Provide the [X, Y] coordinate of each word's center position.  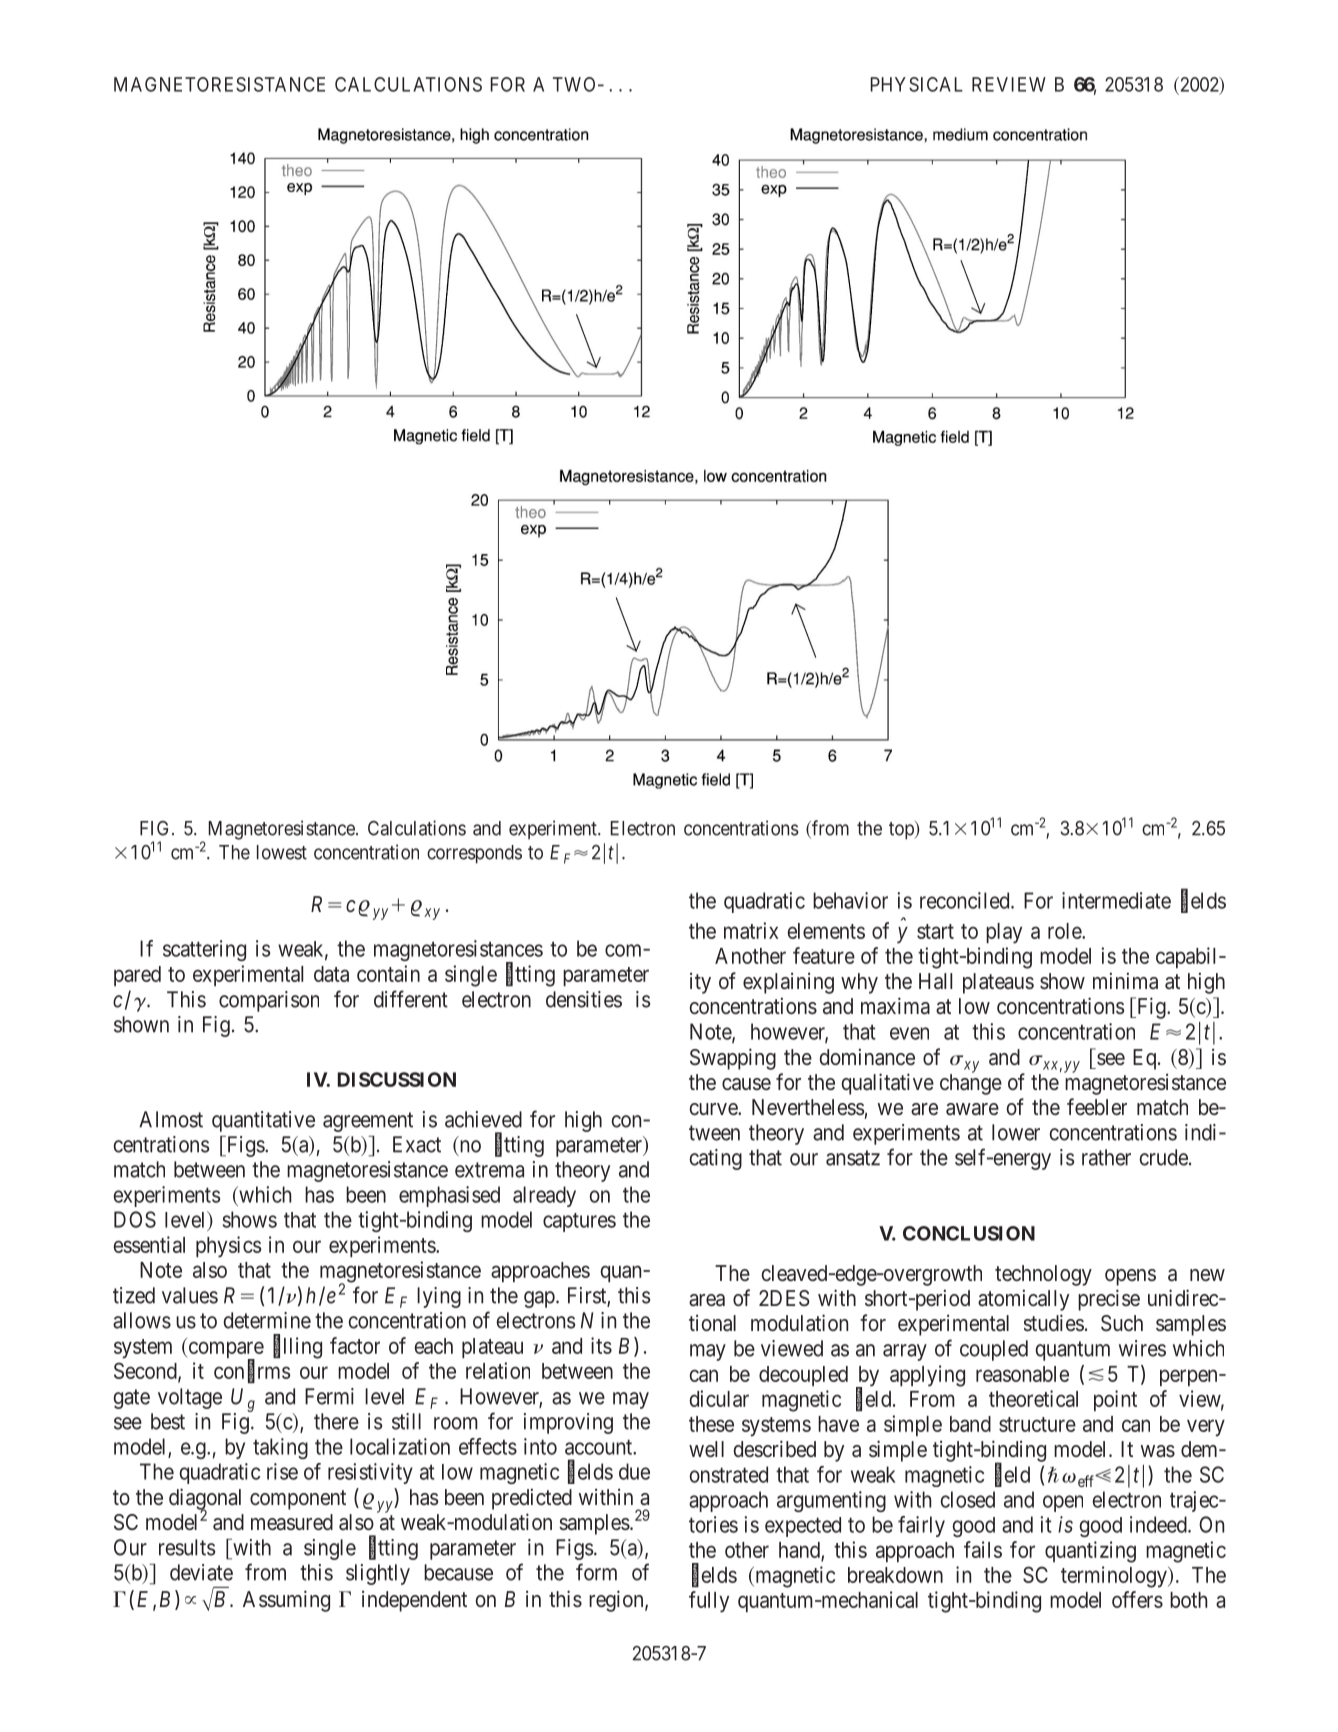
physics [228, 1247]
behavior [850, 900]
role [1065, 931]
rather [1106, 1157]
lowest [282, 852]
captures [579, 1222]
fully [709, 1602]
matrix [751, 930]
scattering [204, 950]
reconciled [966, 900]
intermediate [1116, 900]
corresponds [474, 854]
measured [292, 1522]
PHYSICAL [917, 84]
